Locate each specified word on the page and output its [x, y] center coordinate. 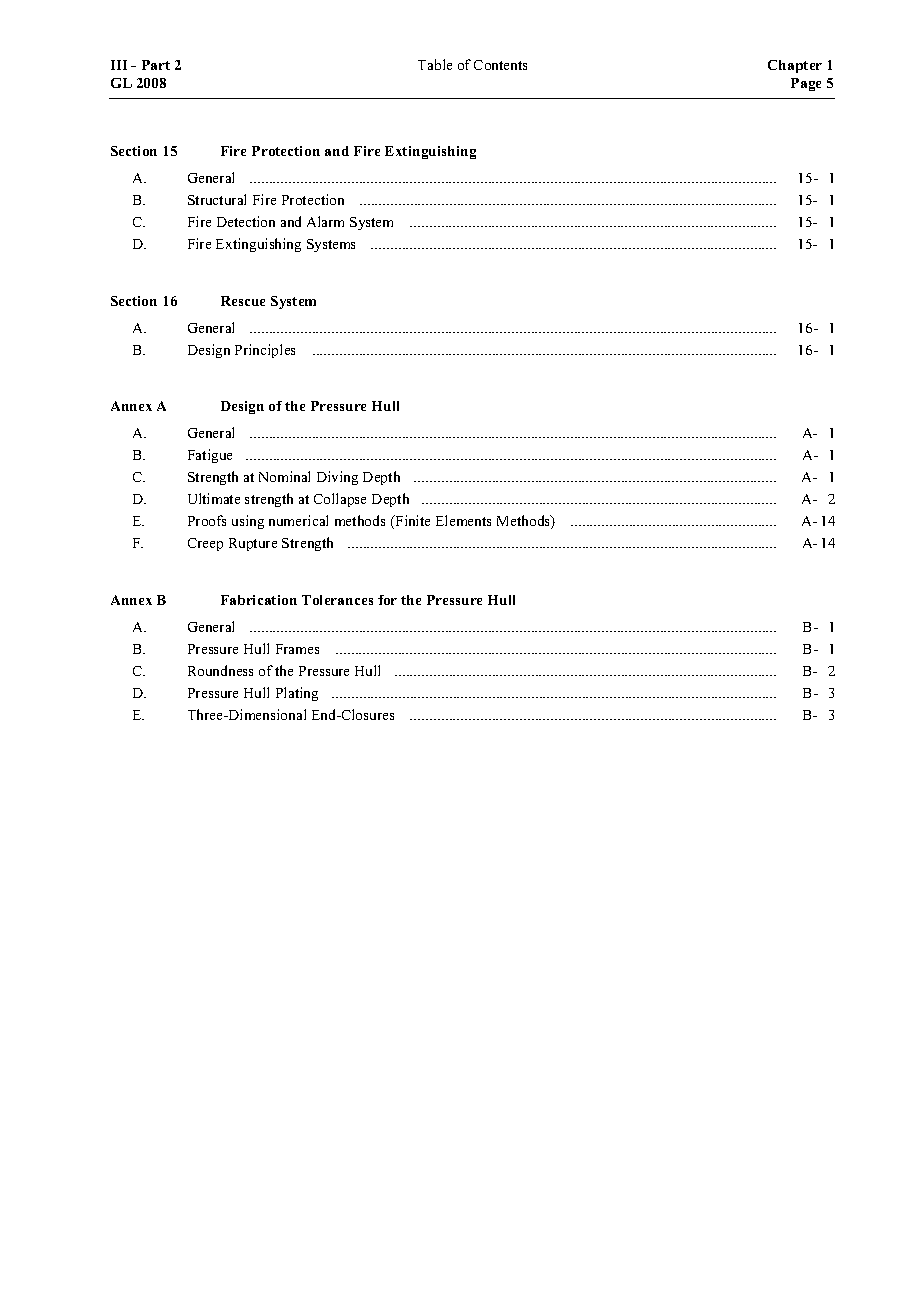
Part [156, 65]
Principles [265, 351]
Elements [463, 520]
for [387, 600]
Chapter [795, 66]
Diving [337, 478]
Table [435, 64]
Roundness [220, 670]
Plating [297, 694]
